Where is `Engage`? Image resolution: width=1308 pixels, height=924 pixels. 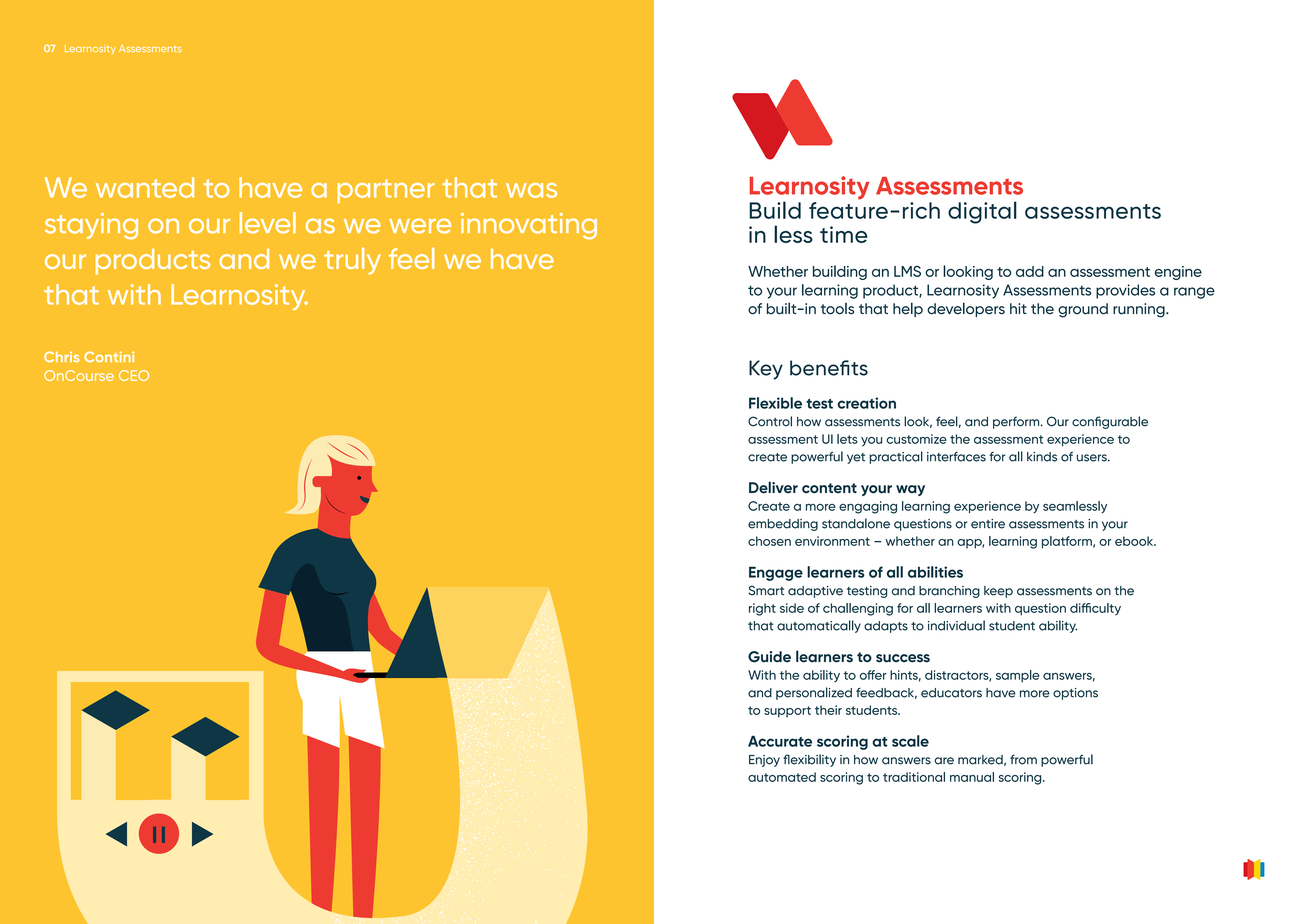
Engage is located at coordinates (776, 573).
